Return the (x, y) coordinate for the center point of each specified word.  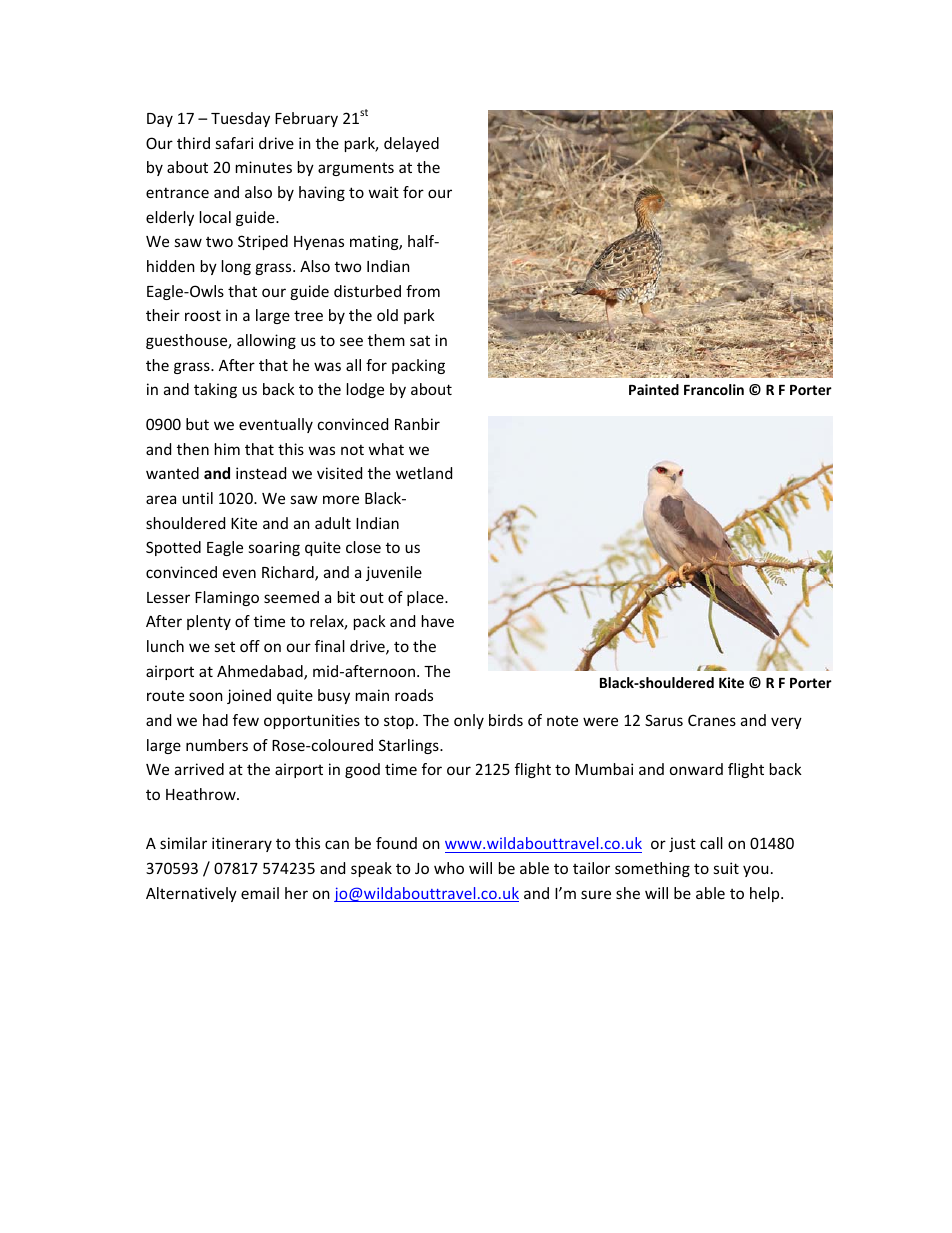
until (197, 498)
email (260, 893)
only (469, 721)
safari (234, 143)
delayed (411, 144)
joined (249, 696)
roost (203, 315)
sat (420, 341)
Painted (654, 389)
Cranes (712, 720)
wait (384, 192)
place (426, 598)
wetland (424, 473)
